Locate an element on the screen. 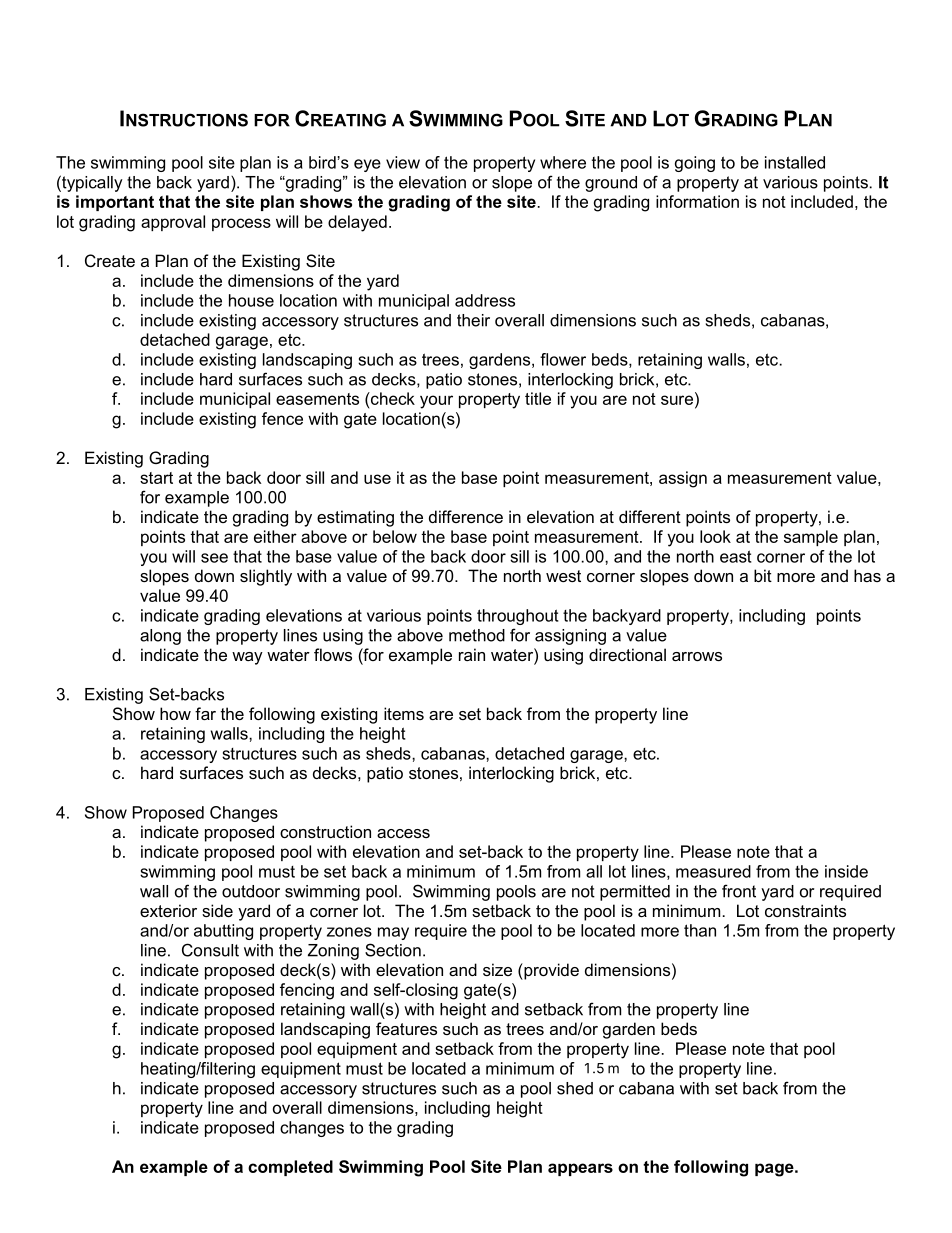 This screenshot has height=1233, width=952. appears is located at coordinates (580, 1169).
